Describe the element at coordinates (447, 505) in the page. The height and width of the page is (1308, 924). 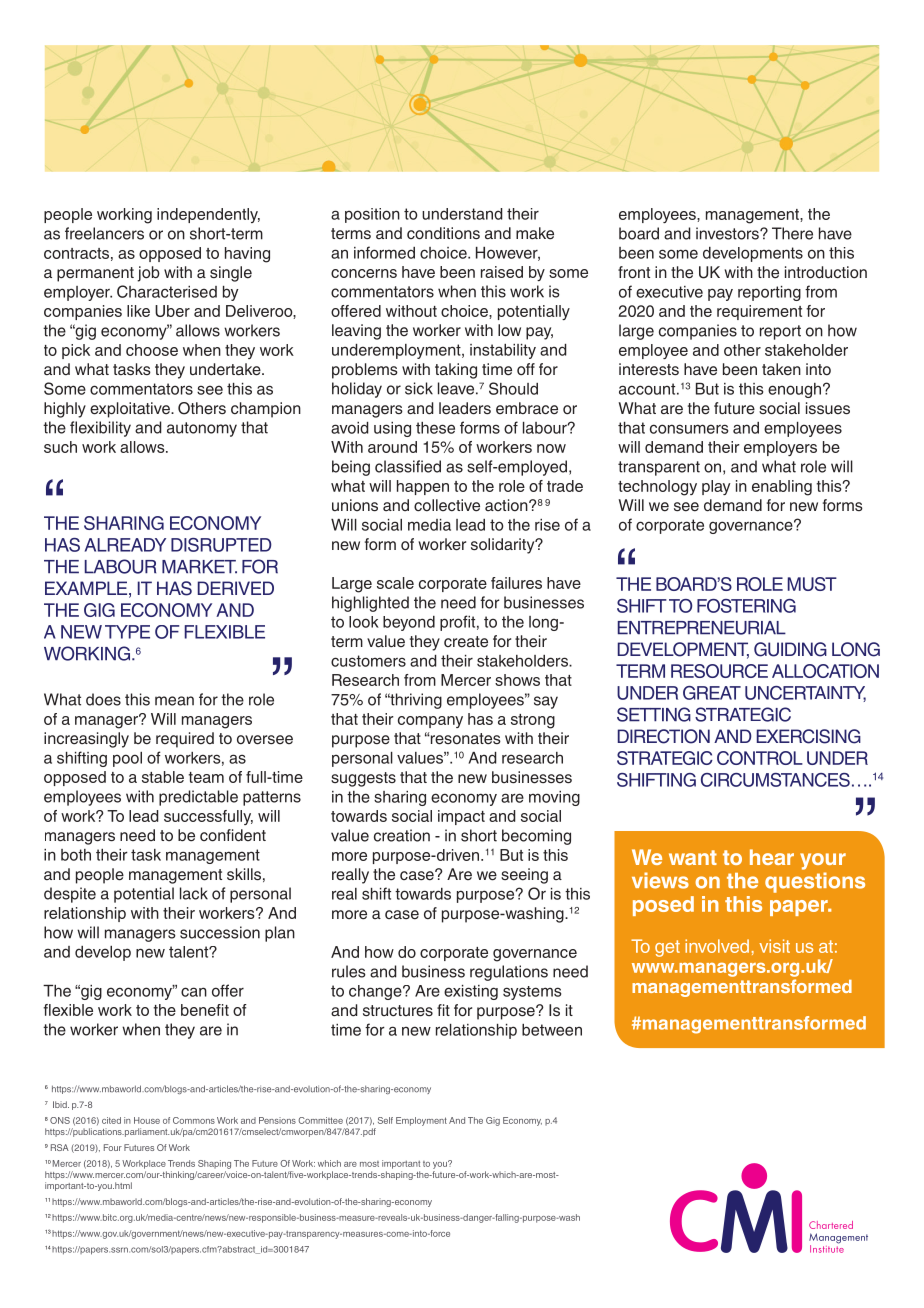
I see `collective` at that location.
